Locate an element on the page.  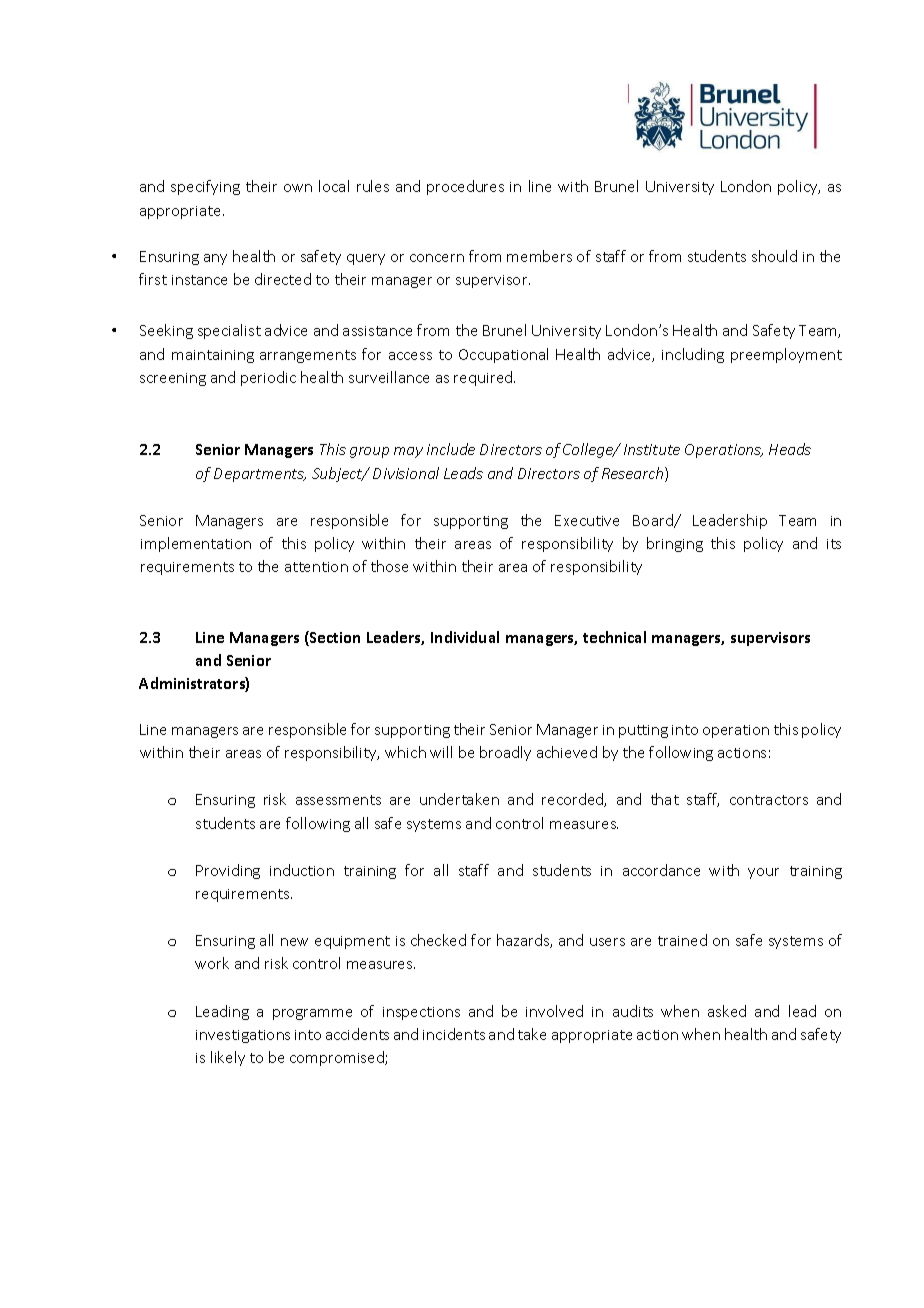
Board is located at coordinates (654, 521).
